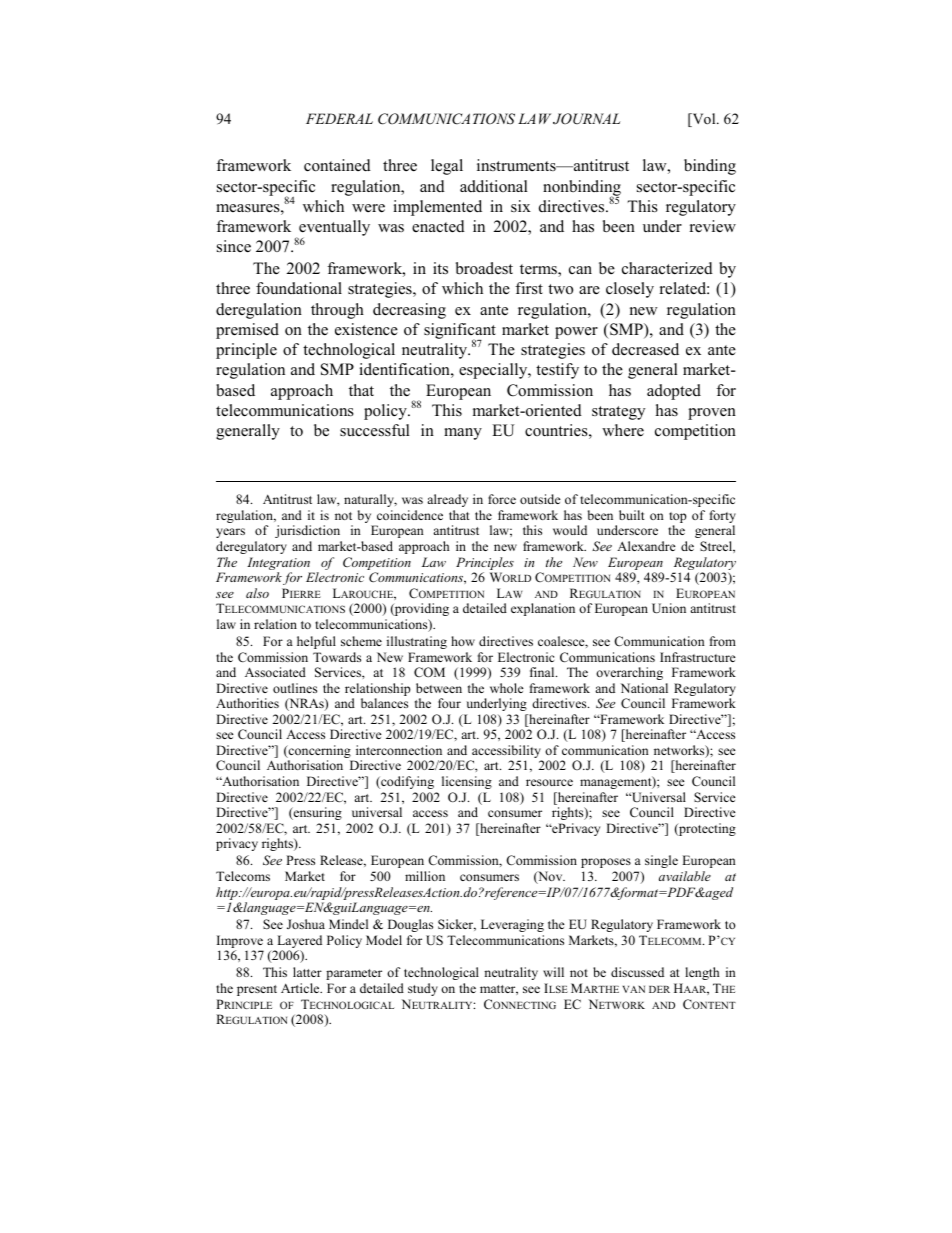  What do you see at coordinates (337, 165) in the page?
I see `contained` at bounding box center [337, 165].
